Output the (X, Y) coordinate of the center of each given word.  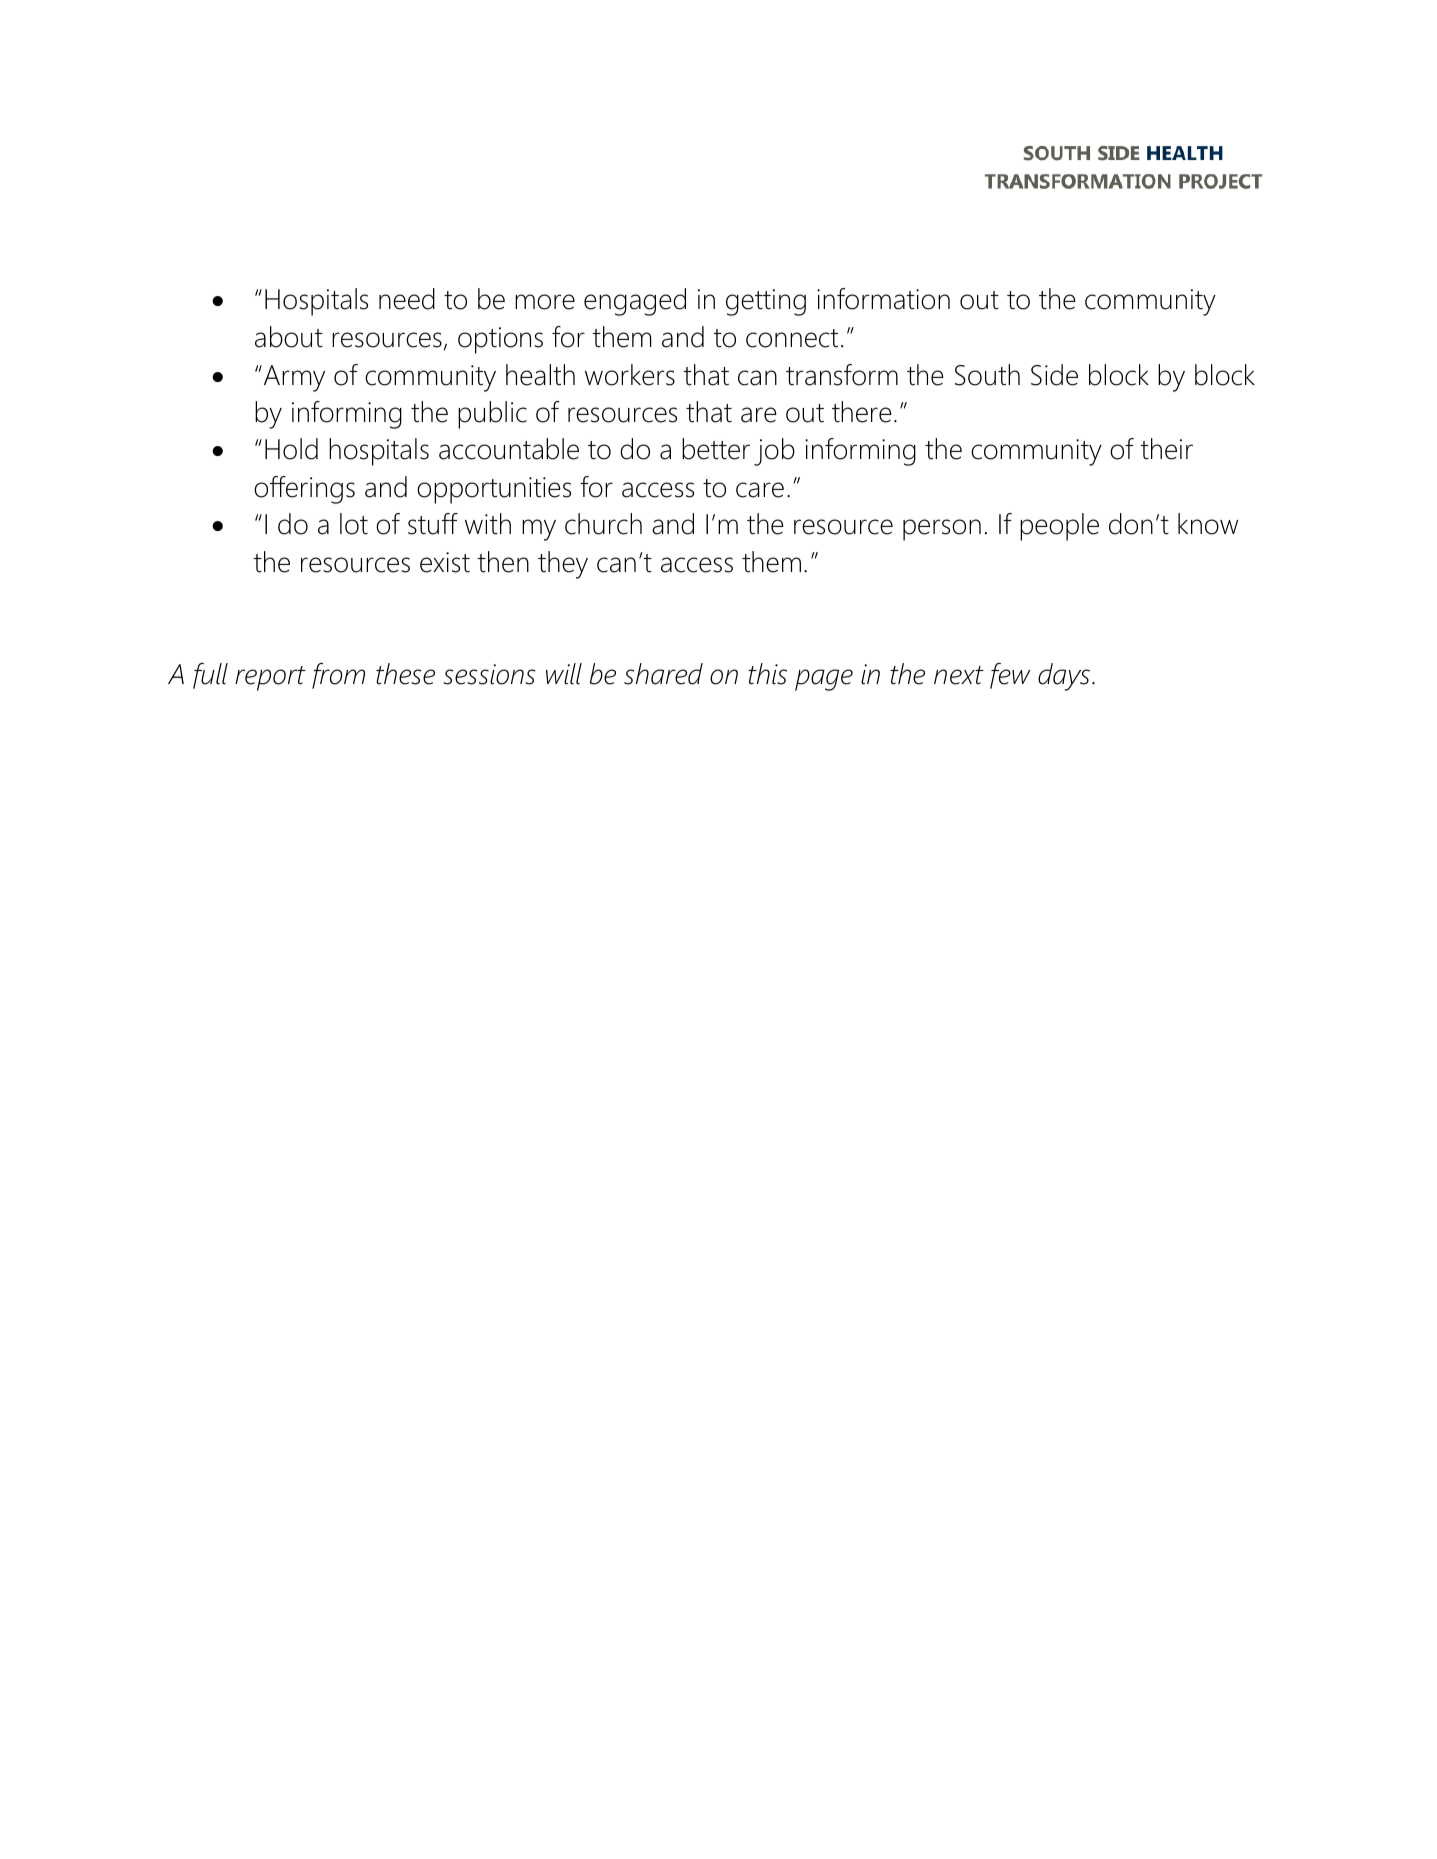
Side (1054, 375)
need (407, 299)
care (760, 490)
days (1064, 677)
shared (663, 674)
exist (445, 562)
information (883, 299)
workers (630, 375)
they (563, 565)
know (1208, 524)
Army (293, 378)
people (1059, 527)
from (338, 676)
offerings (304, 490)
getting (766, 302)
